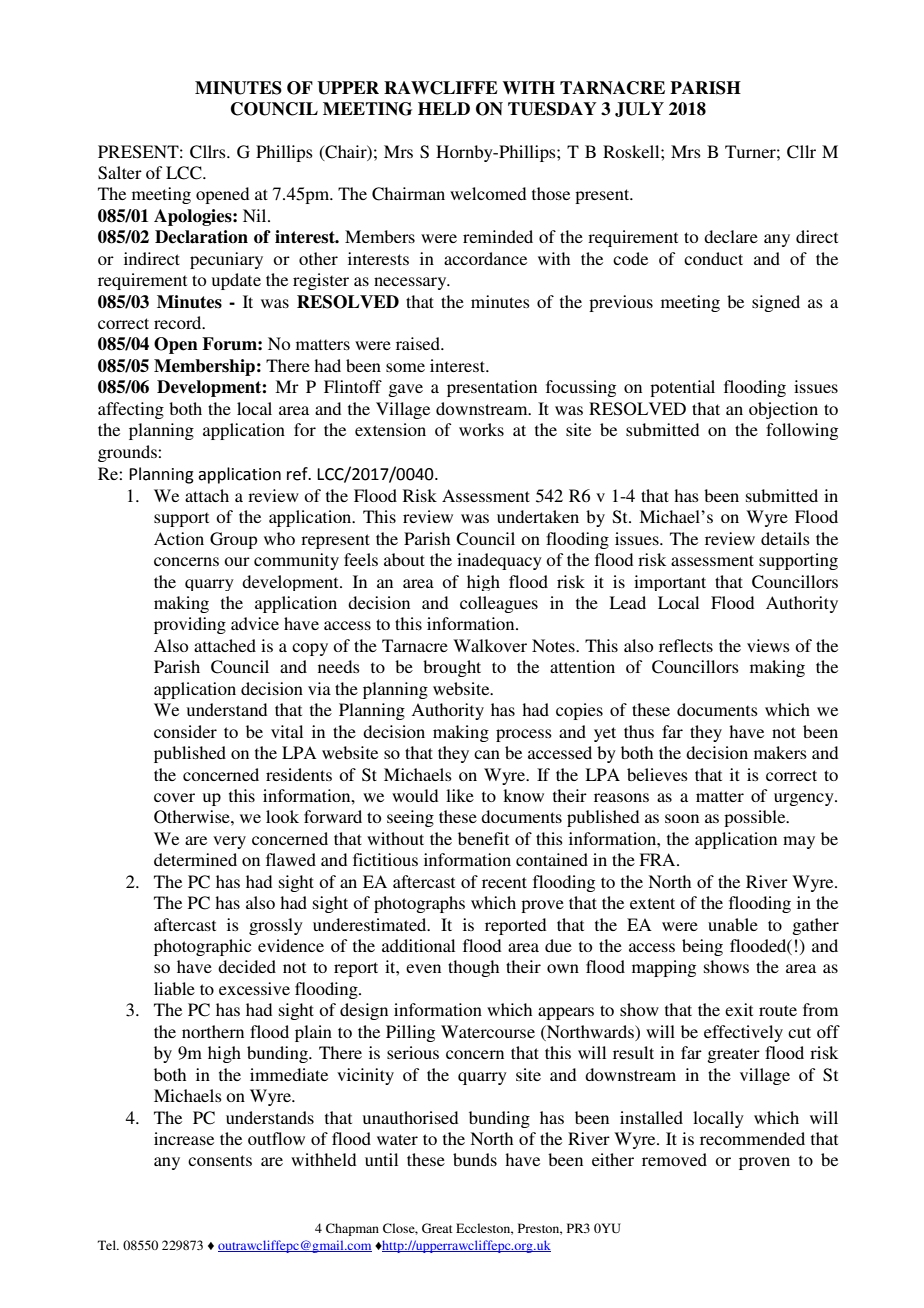 Image resolution: width=924 pixels, height=1308 pixels. What do you see at coordinates (131, 410) in the screenshot?
I see `affecting` at bounding box center [131, 410].
